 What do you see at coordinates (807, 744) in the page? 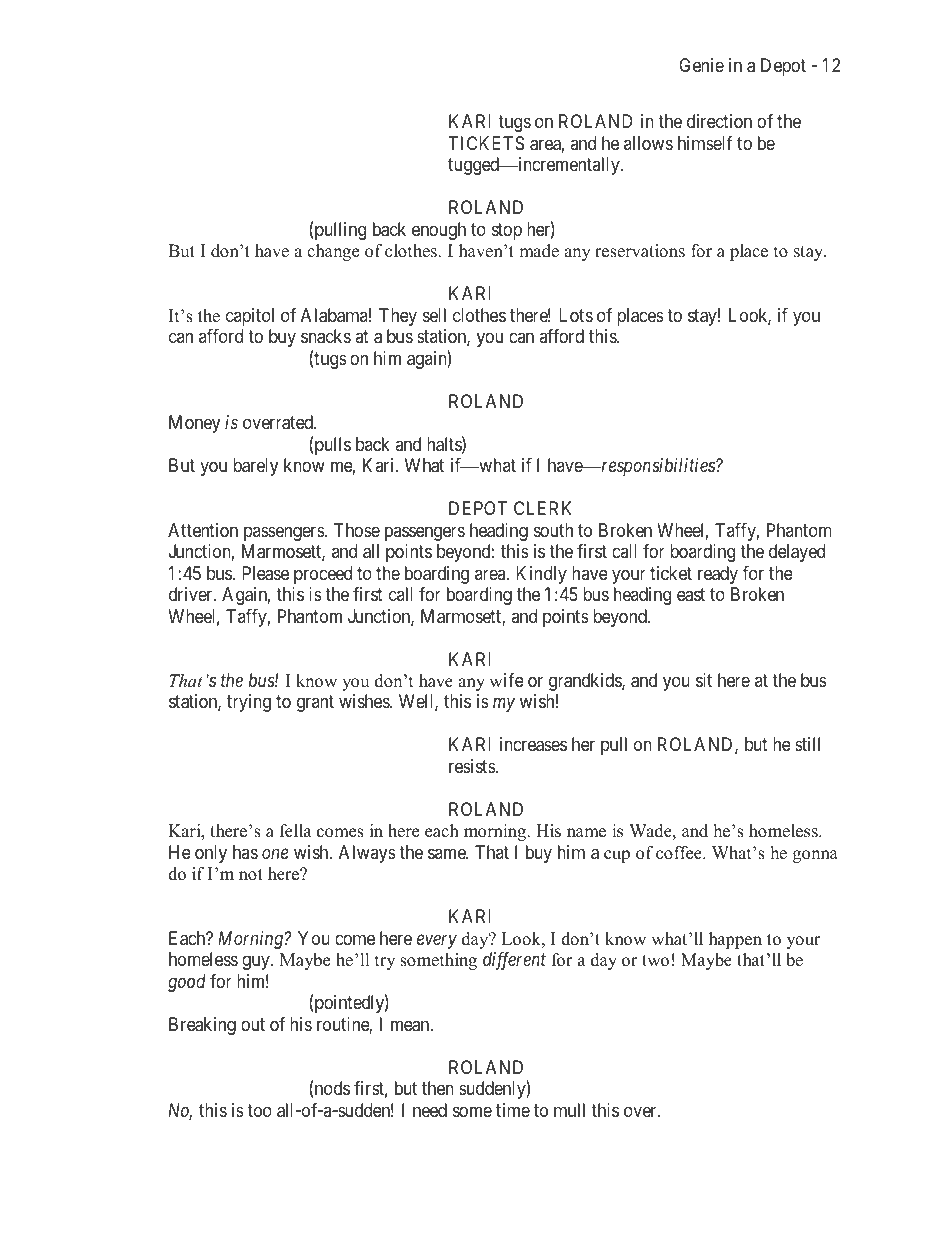
I see `still` at bounding box center [807, 744].
